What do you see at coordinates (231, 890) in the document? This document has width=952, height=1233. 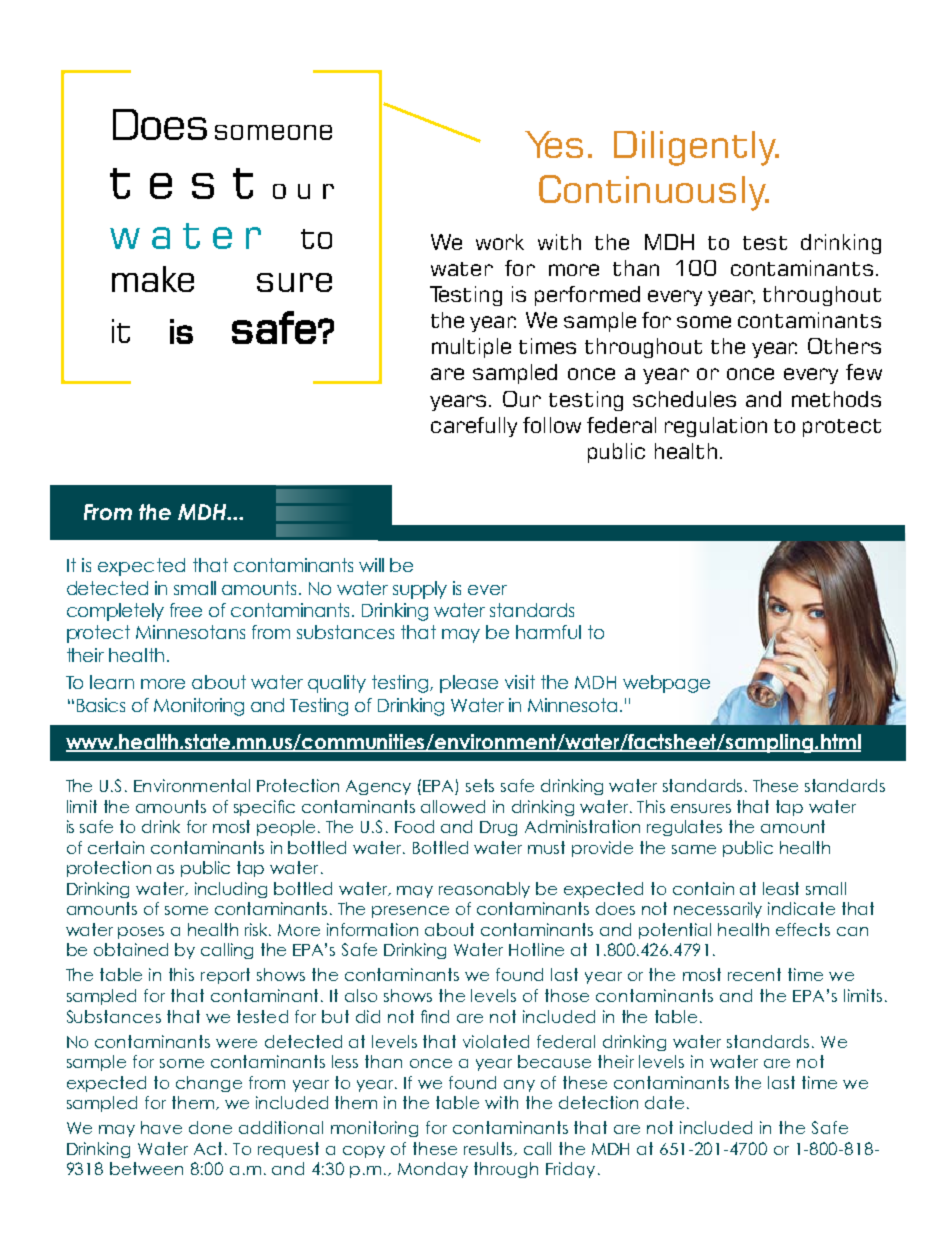 I see `including` at bounding box center [231, 890].
